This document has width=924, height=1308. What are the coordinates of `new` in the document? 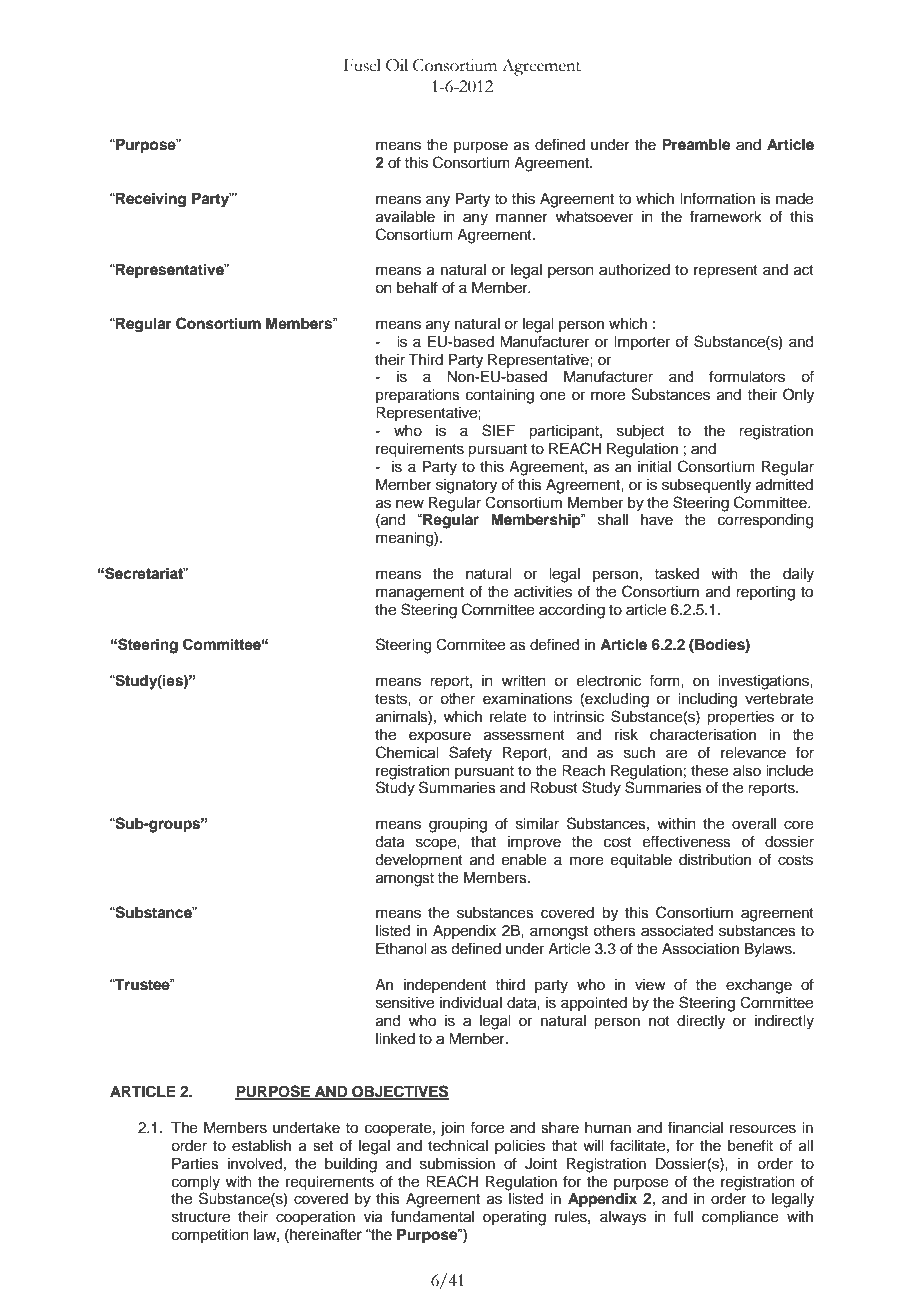 It's located at (410, 504).
